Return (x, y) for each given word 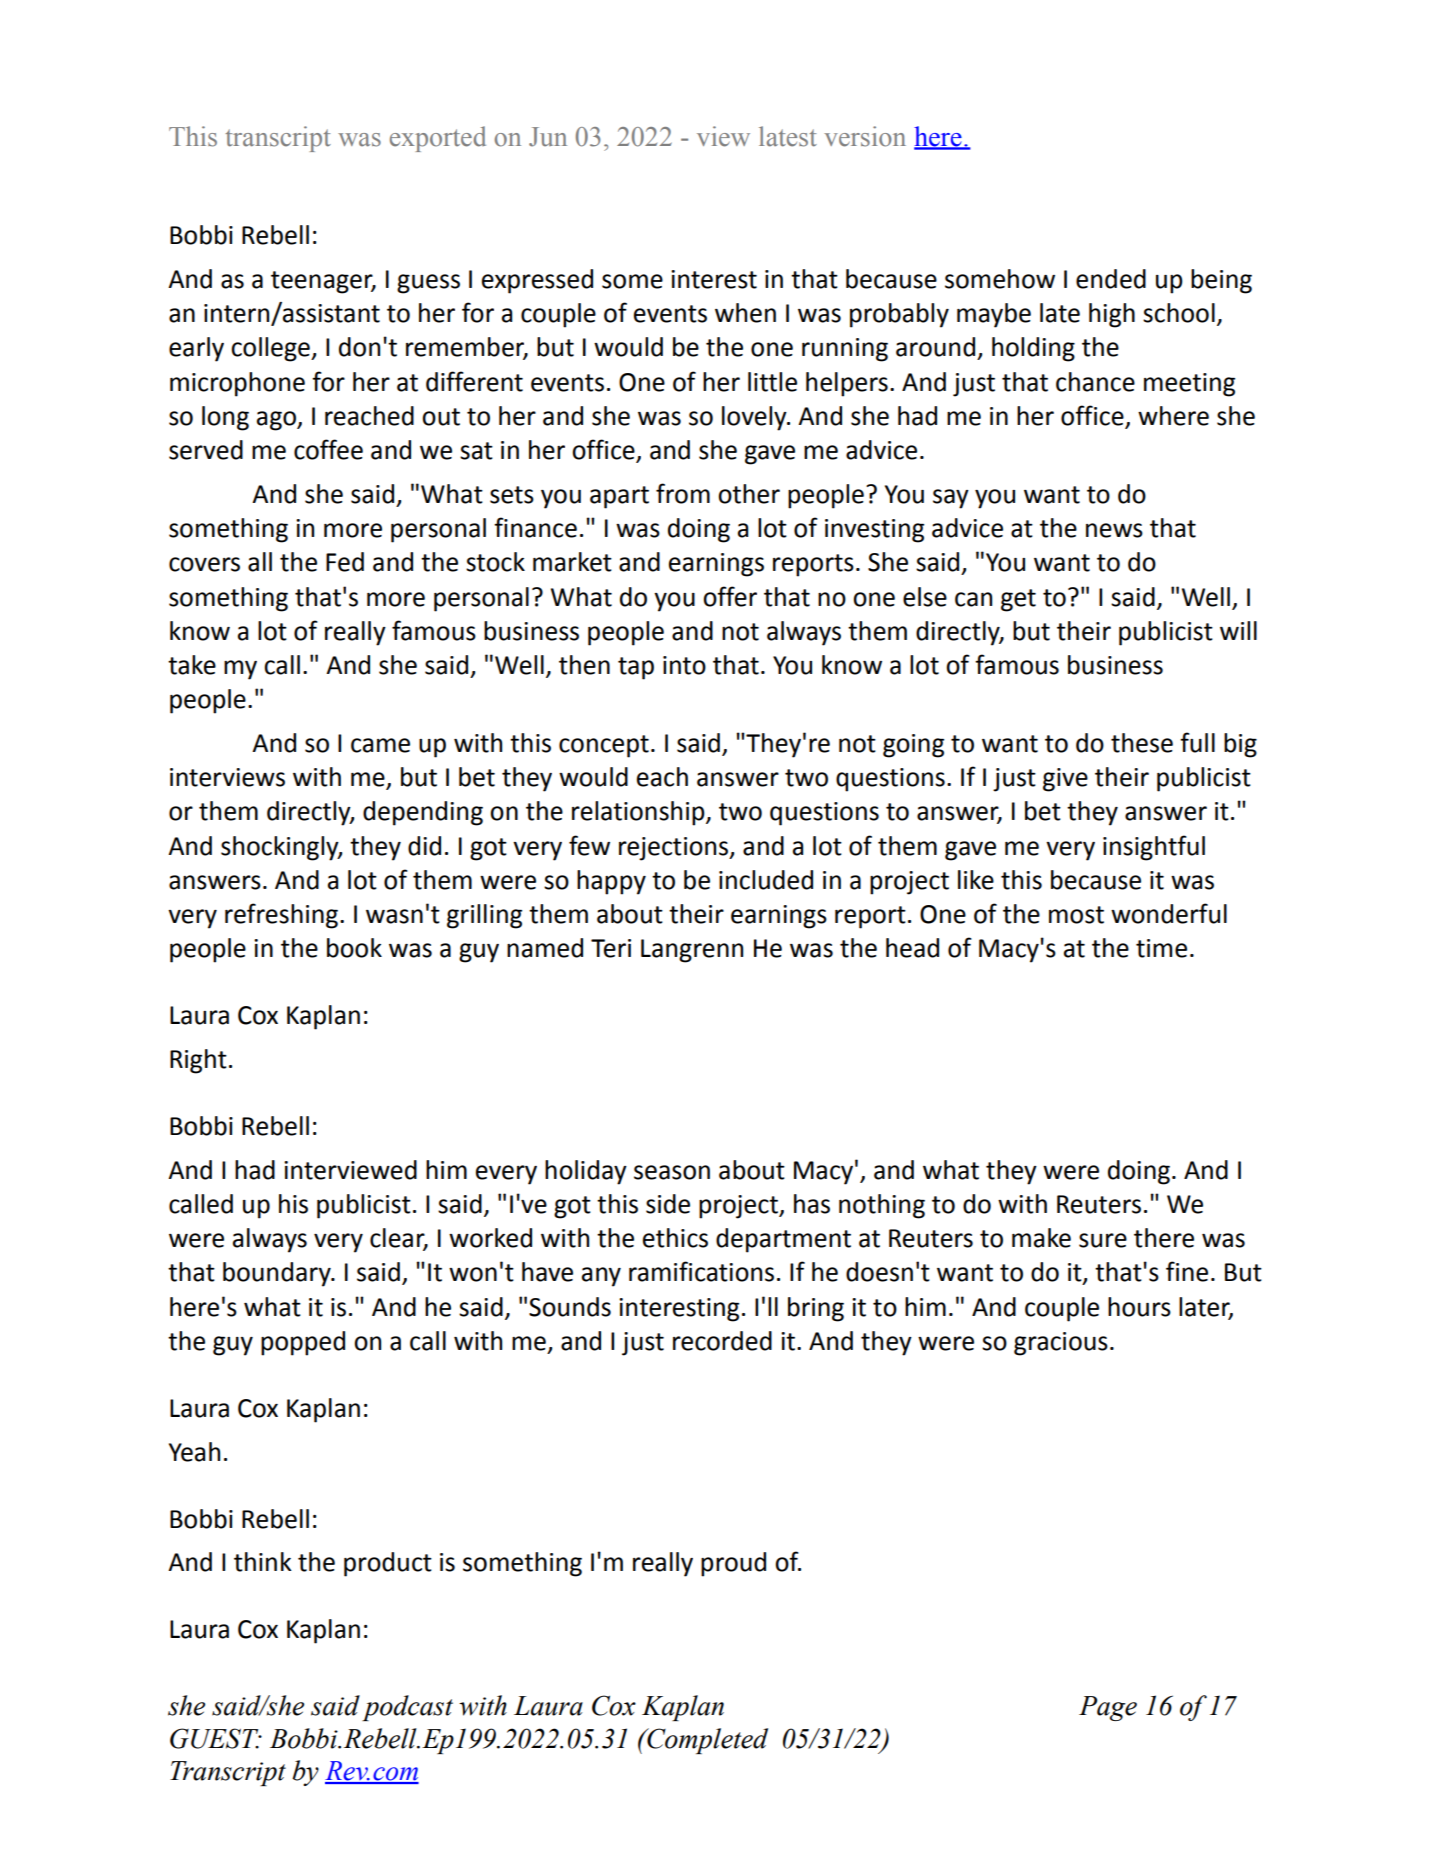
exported (438, 139)
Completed (706, 1741)
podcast (407, 1708)
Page (1108, 1708)
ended (1111, 279)
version (865, 136)
